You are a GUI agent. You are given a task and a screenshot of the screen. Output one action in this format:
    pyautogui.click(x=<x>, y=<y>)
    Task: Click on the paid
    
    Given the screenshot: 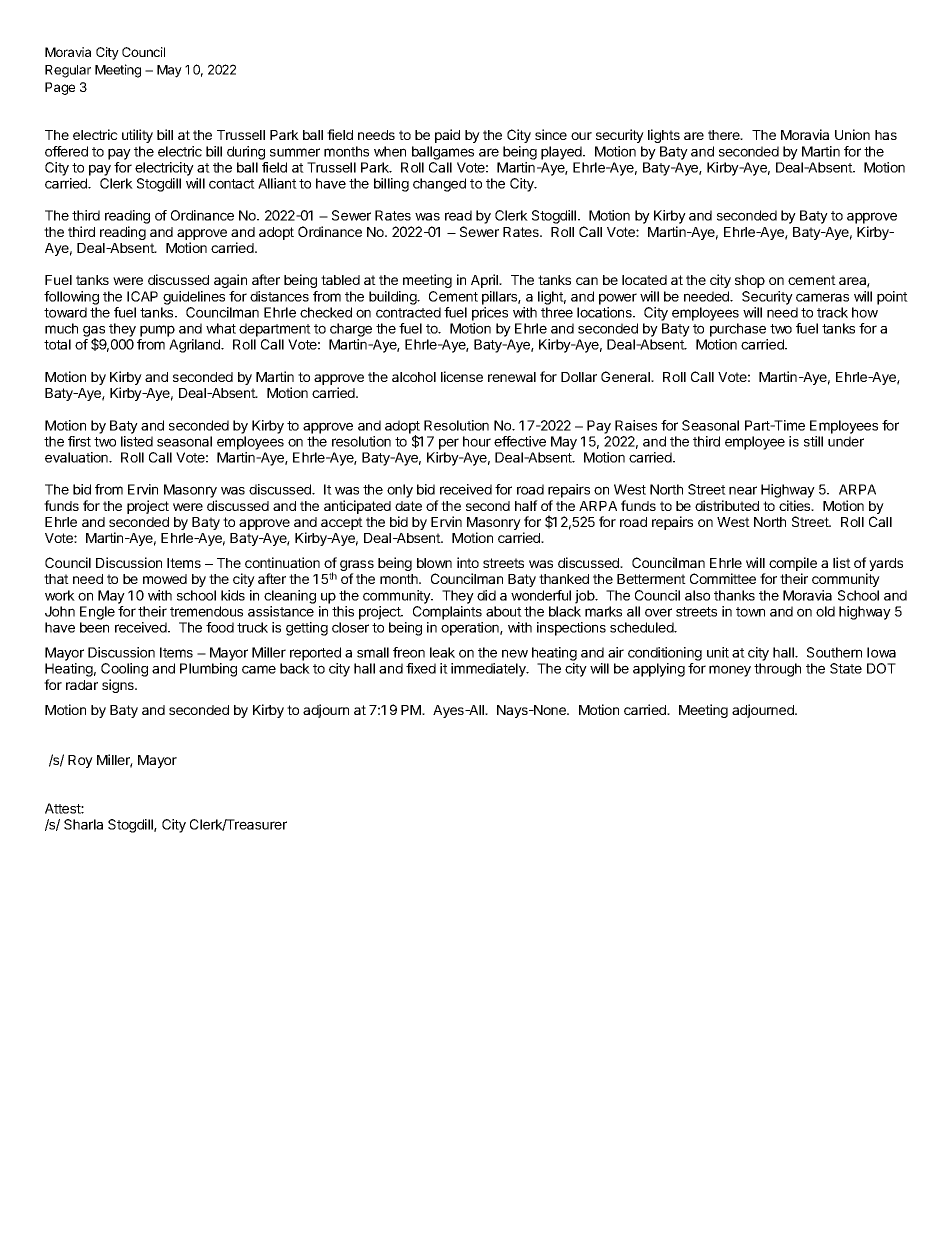 What is the action you would take?
    pyautogui.click(x=447, y=136)
